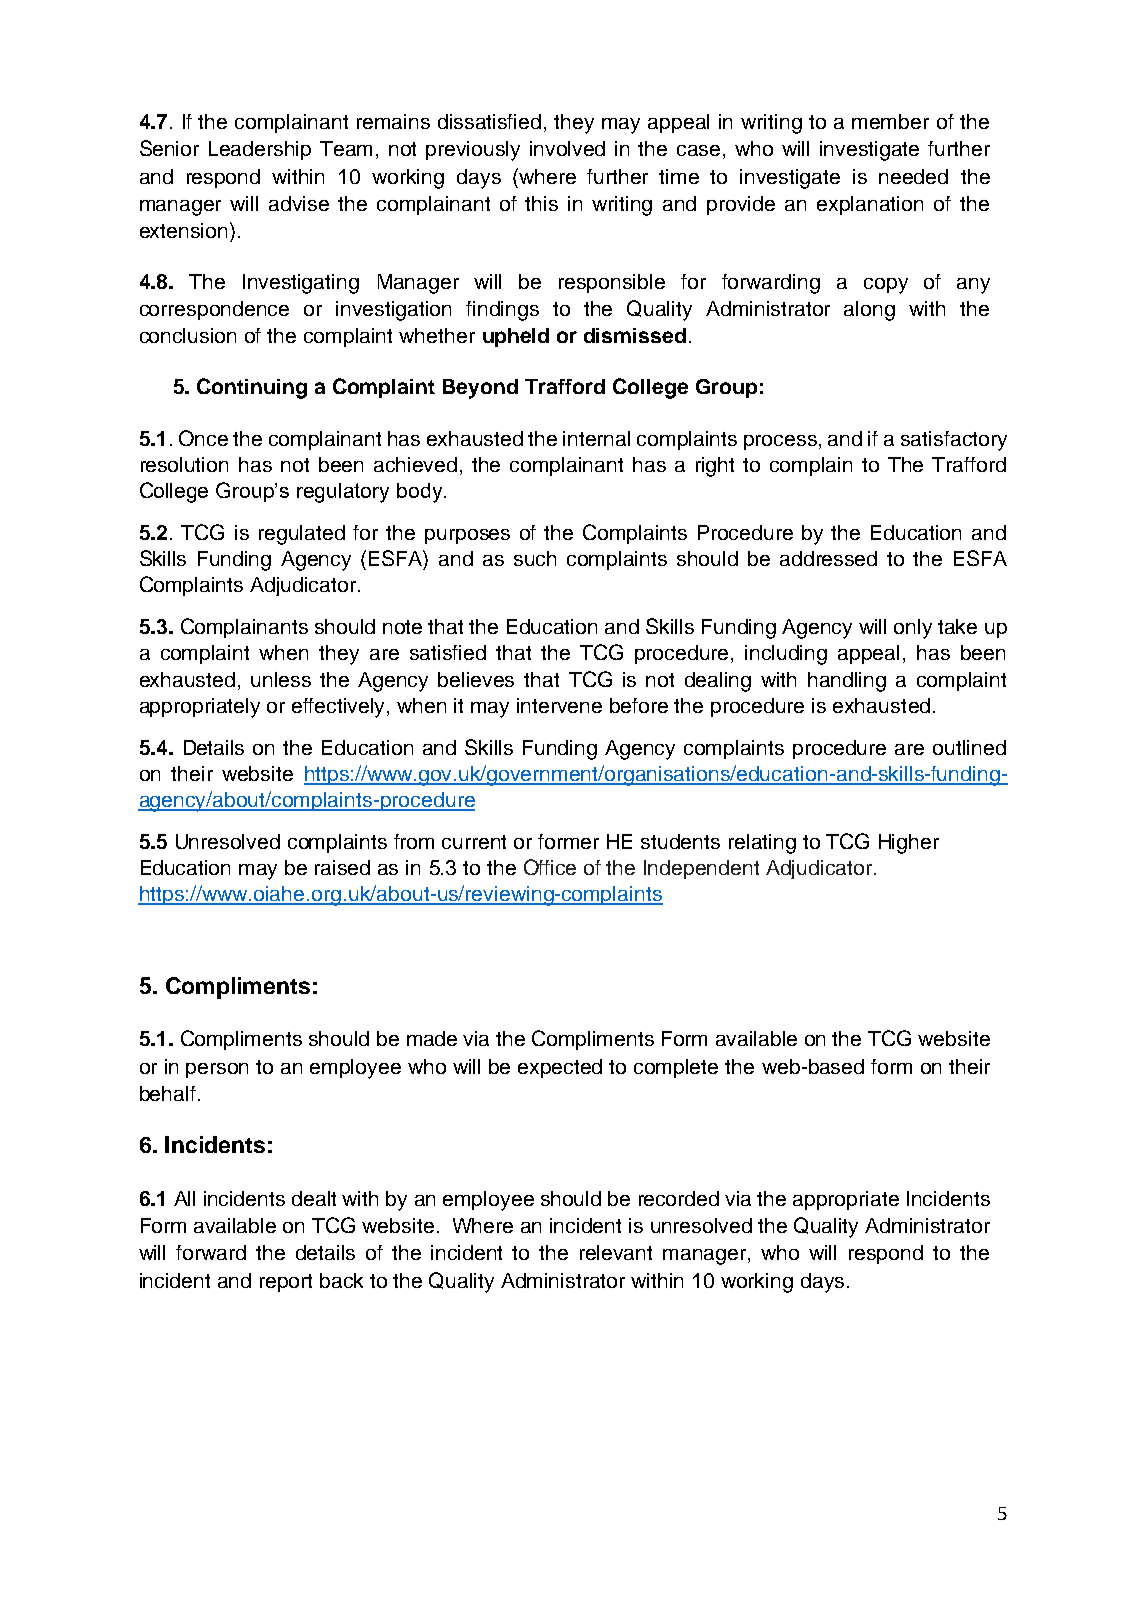 The height and width of the screenshot is (1620, 1146). I want to click on involved, so click(567, 148).
